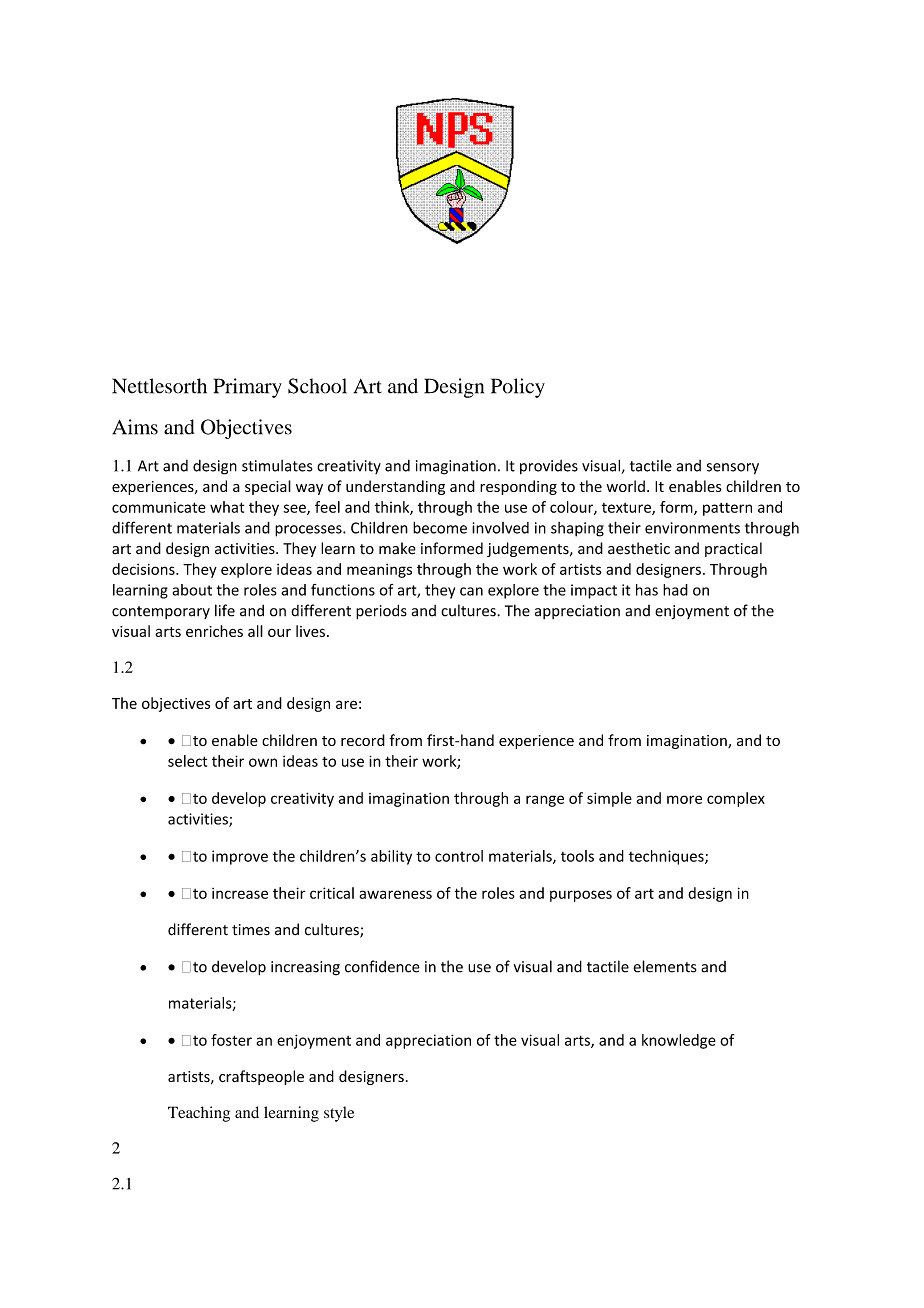 The width and height of the screenshot is (924, 1308). Describe the element at coordinates (248, 388) in the screenshot. I see `Primary` at that location.
